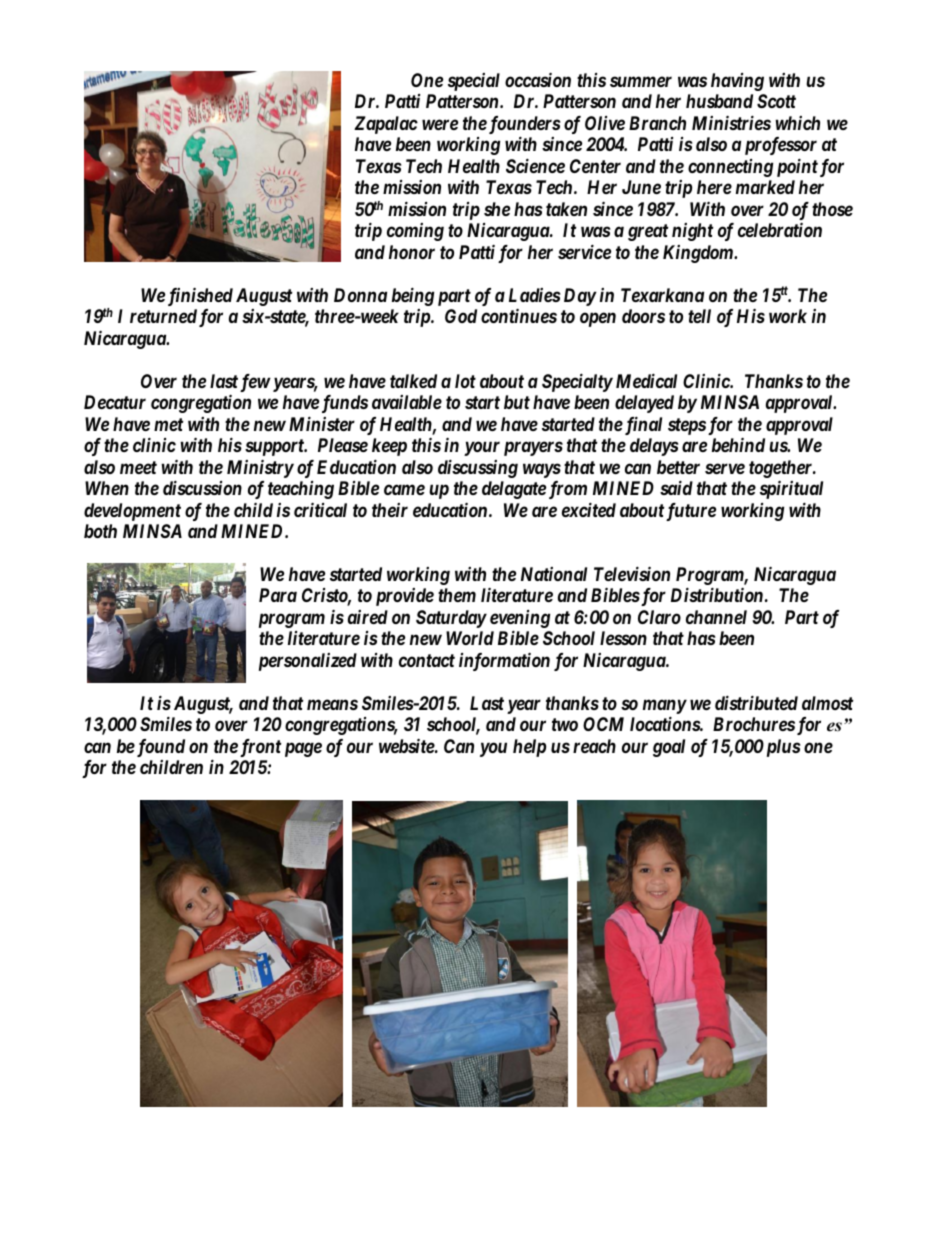  What do you see at coordinates (691, 512) in the document?
I see `future` at bounding box center [691, 512].
